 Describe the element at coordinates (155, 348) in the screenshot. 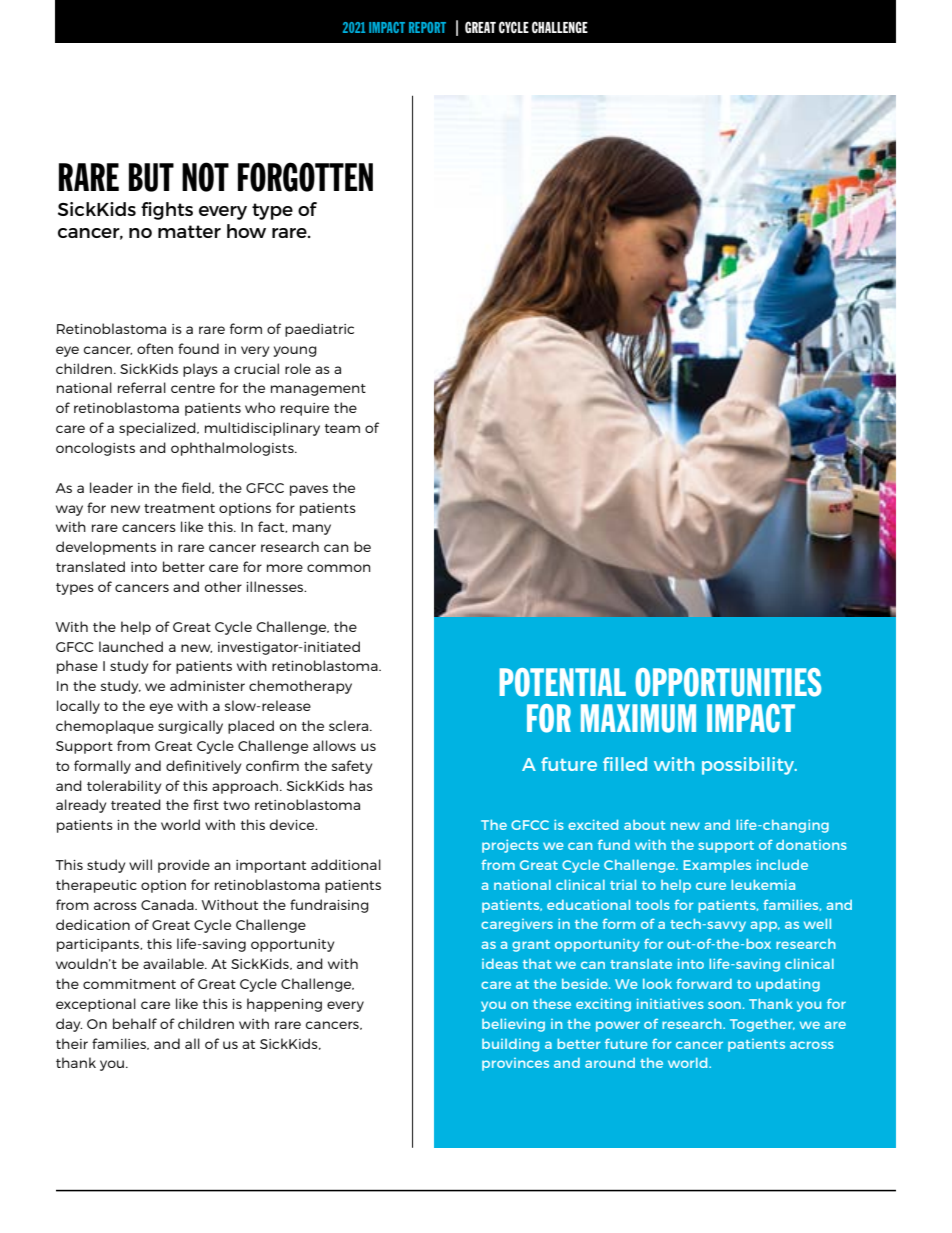

I see `often` at that location.
